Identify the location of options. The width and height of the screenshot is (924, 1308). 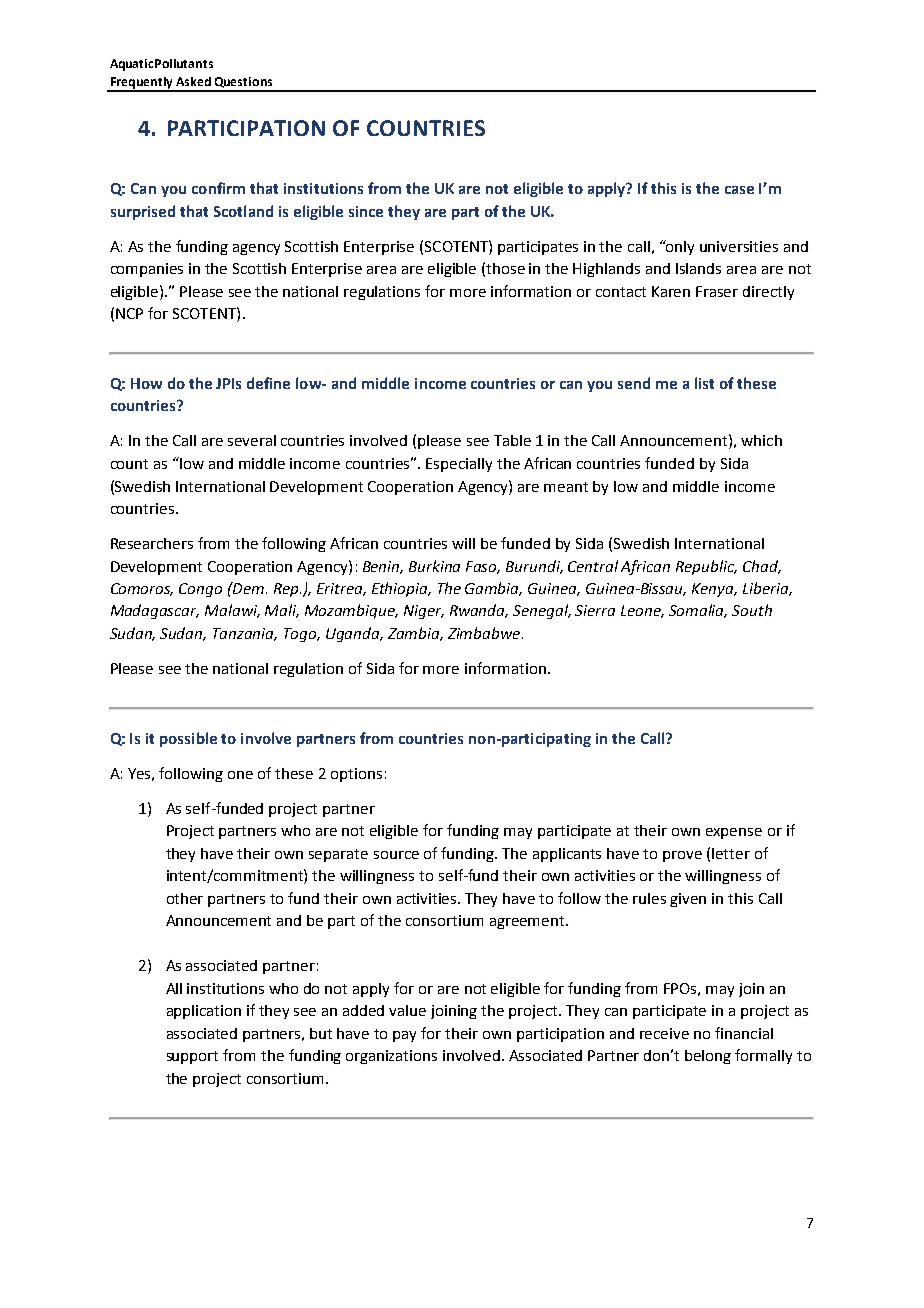
(356, 775).
